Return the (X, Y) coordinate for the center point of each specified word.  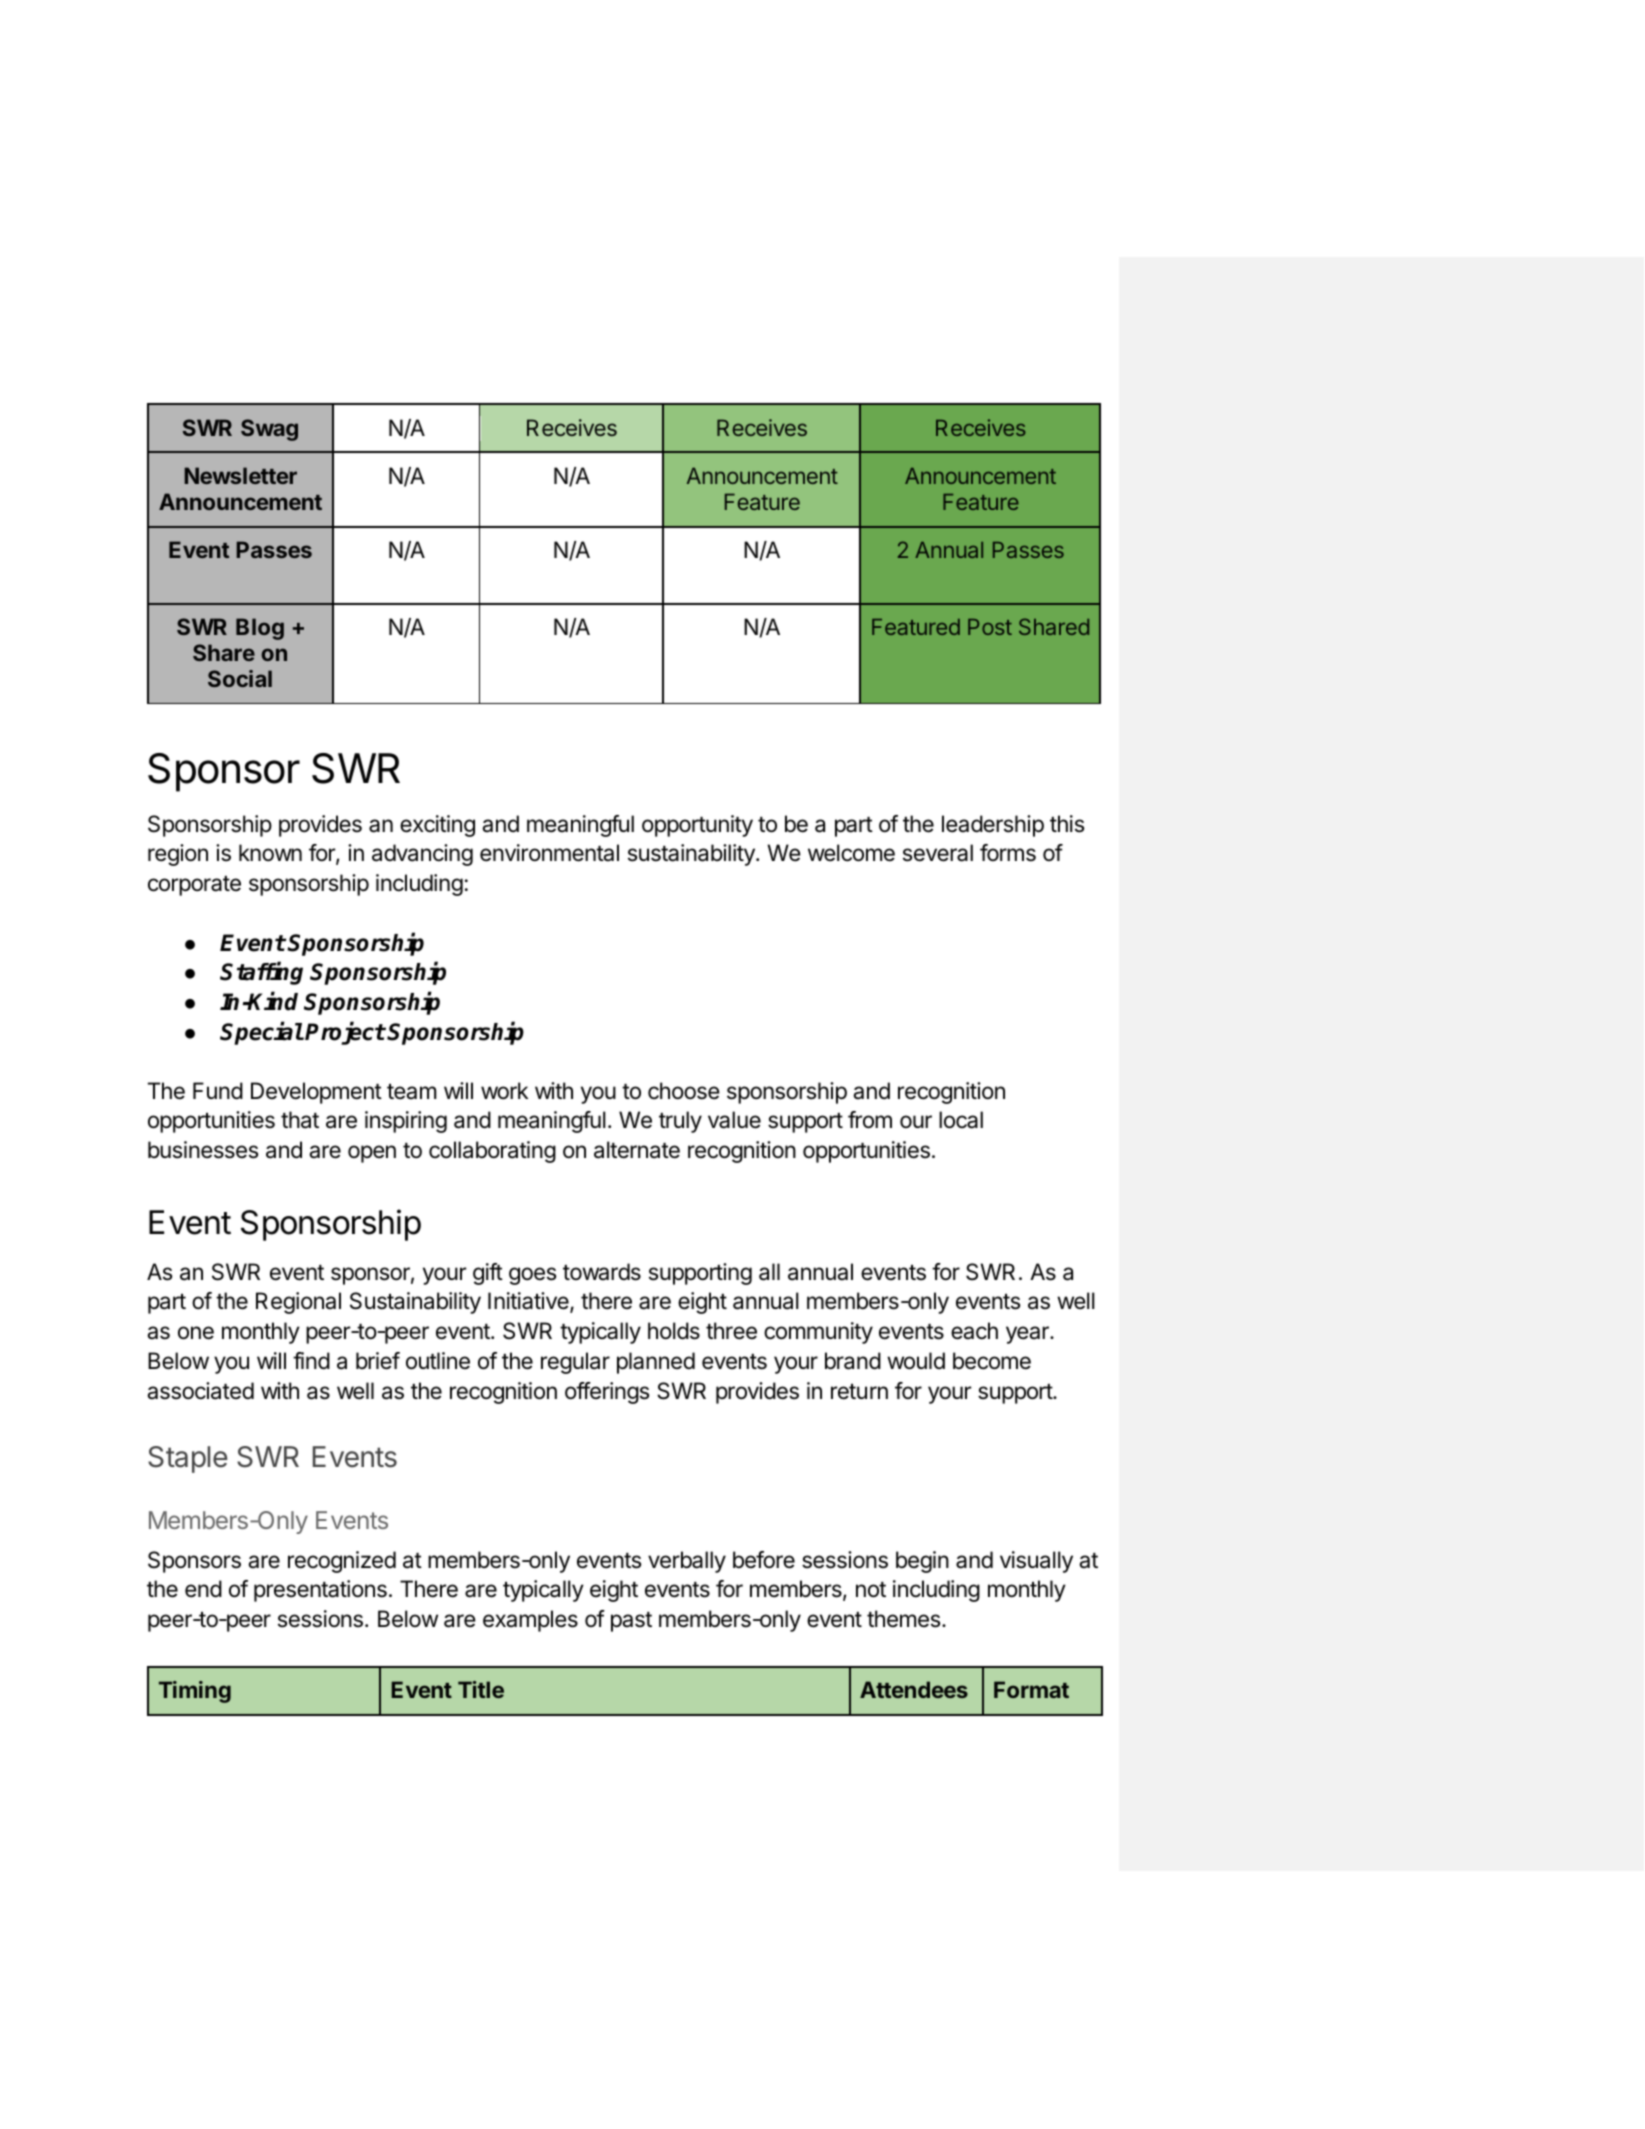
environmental (549, 853)
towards (602, 1272)
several (938, 853)
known (270, 853)
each (974, 1331)
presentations (320, 1591)
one (196, 1333)
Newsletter (240, 475)
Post (990, 627)
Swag (269, 430)
